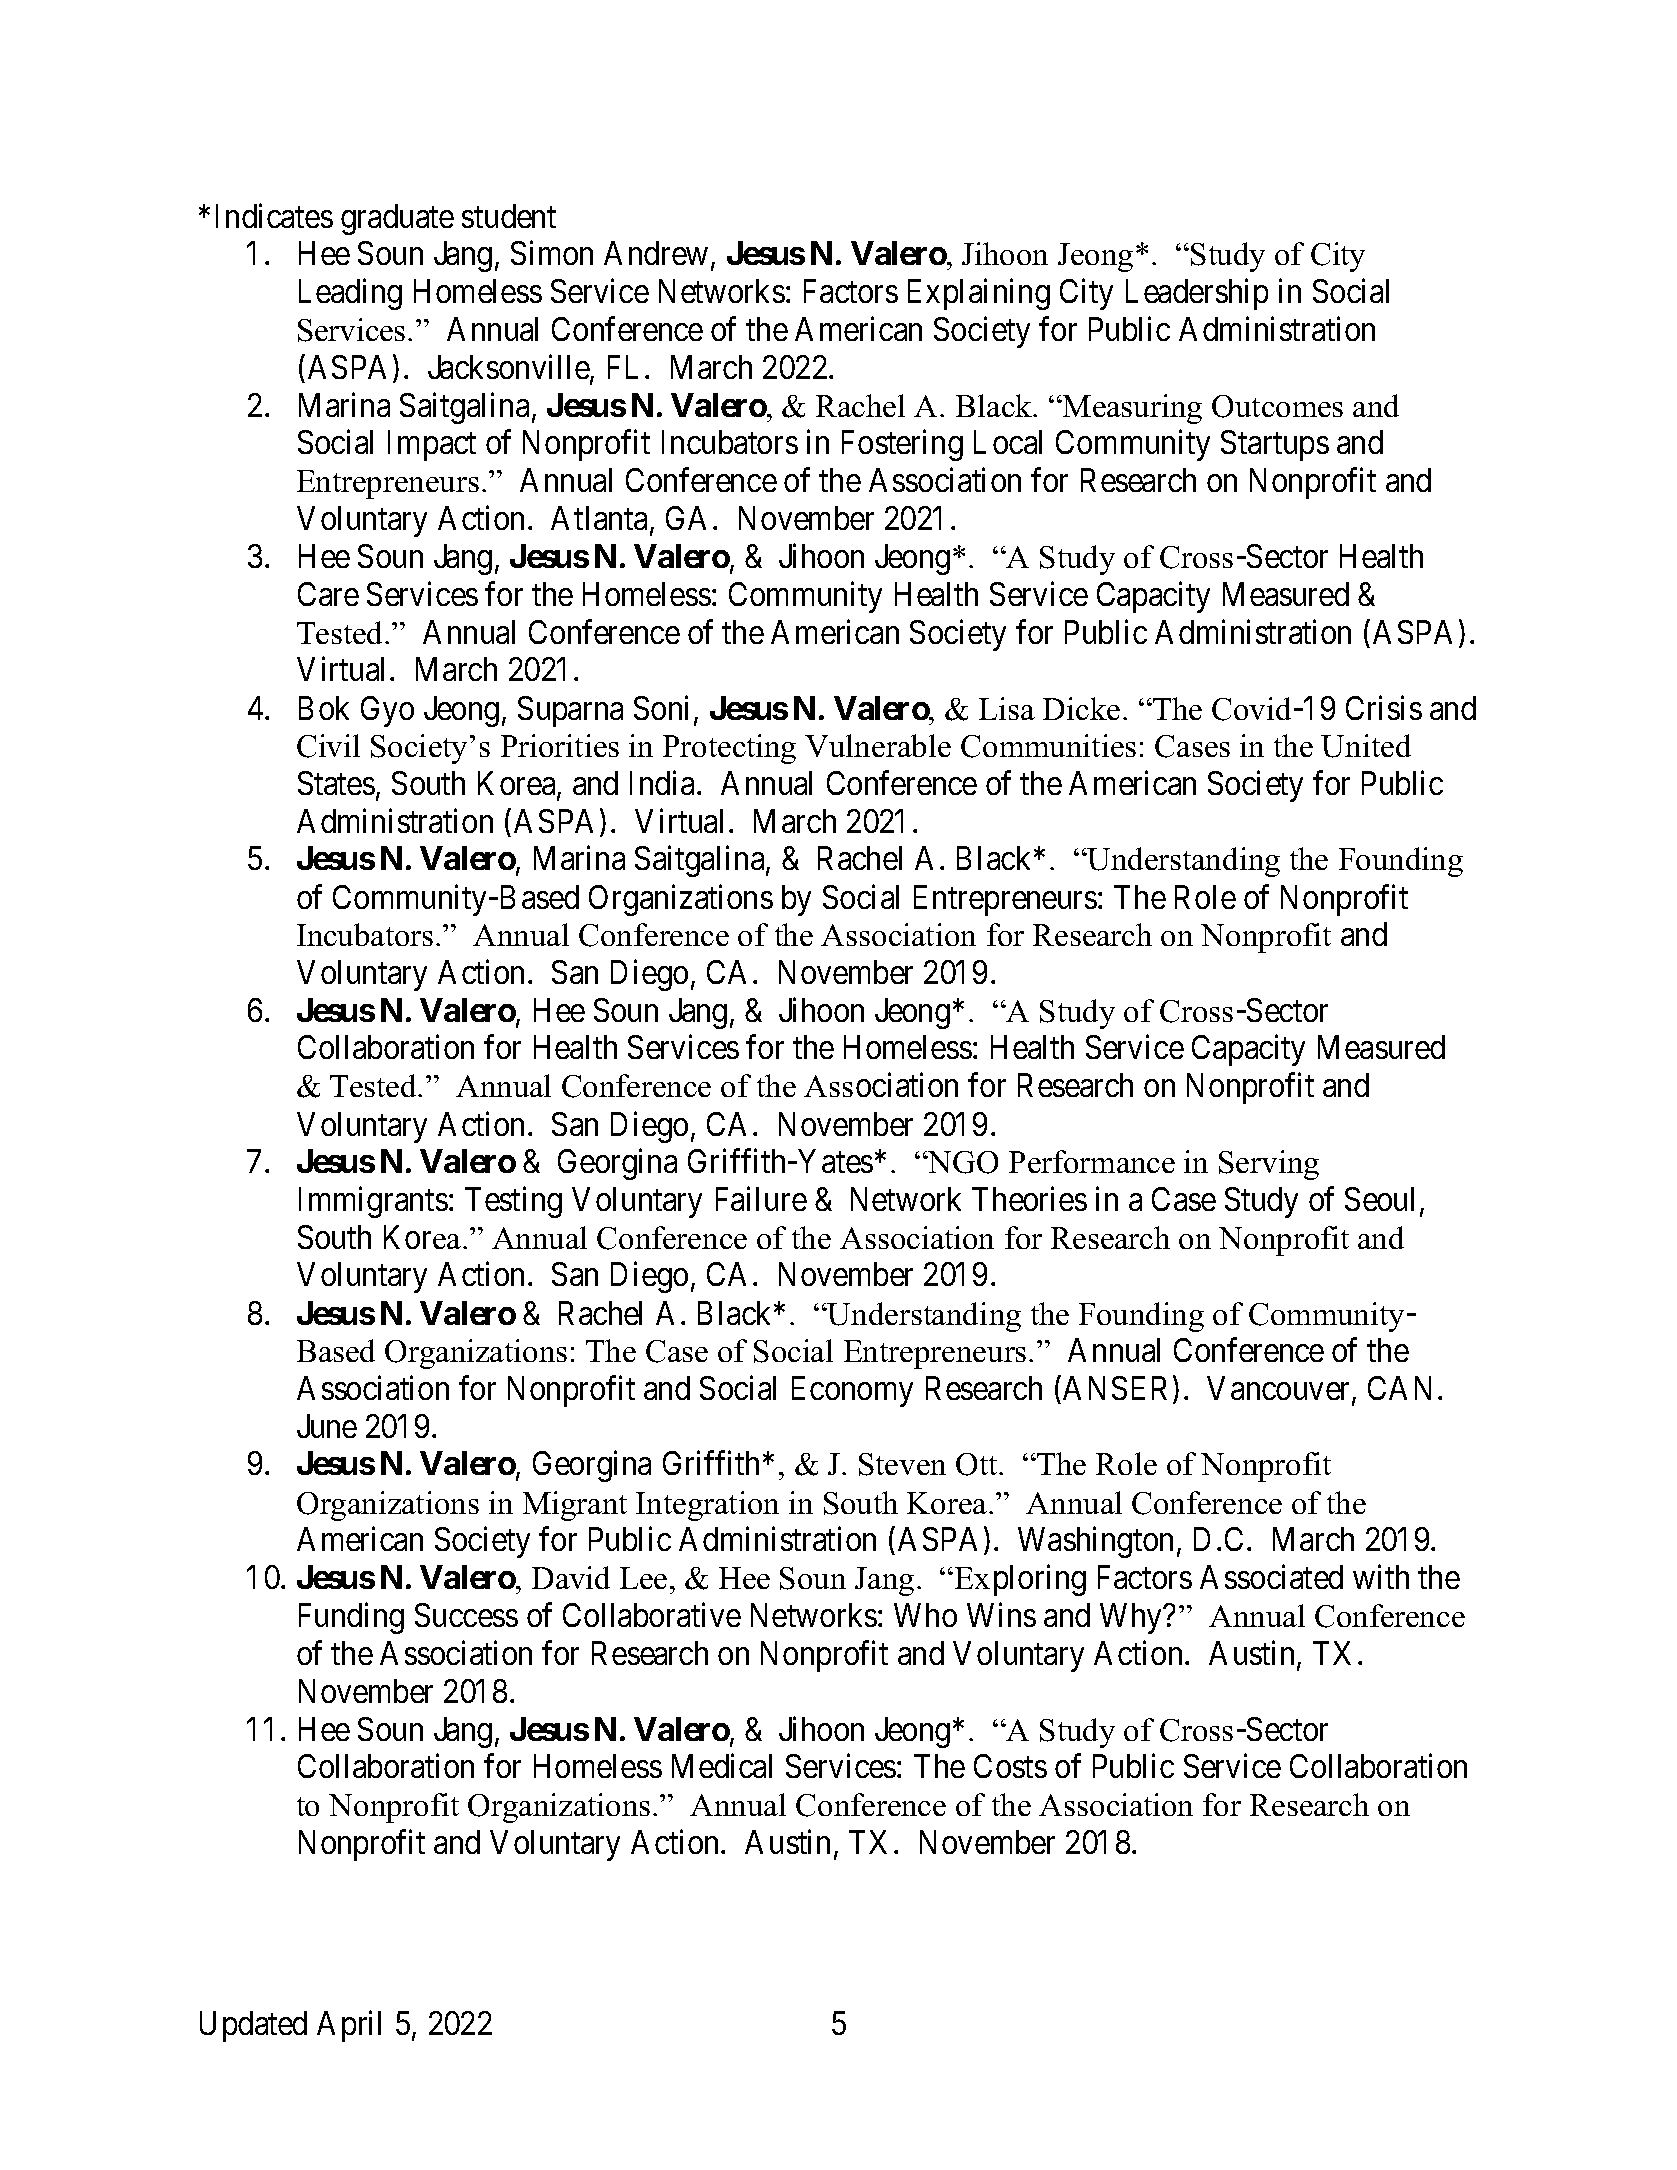 Image resolution: width=1677 pixels, height=2170 pixels. What do you see at coordinates (761, 1199) in the page?
I see `Failure` at bounding box center [761, 1199].
